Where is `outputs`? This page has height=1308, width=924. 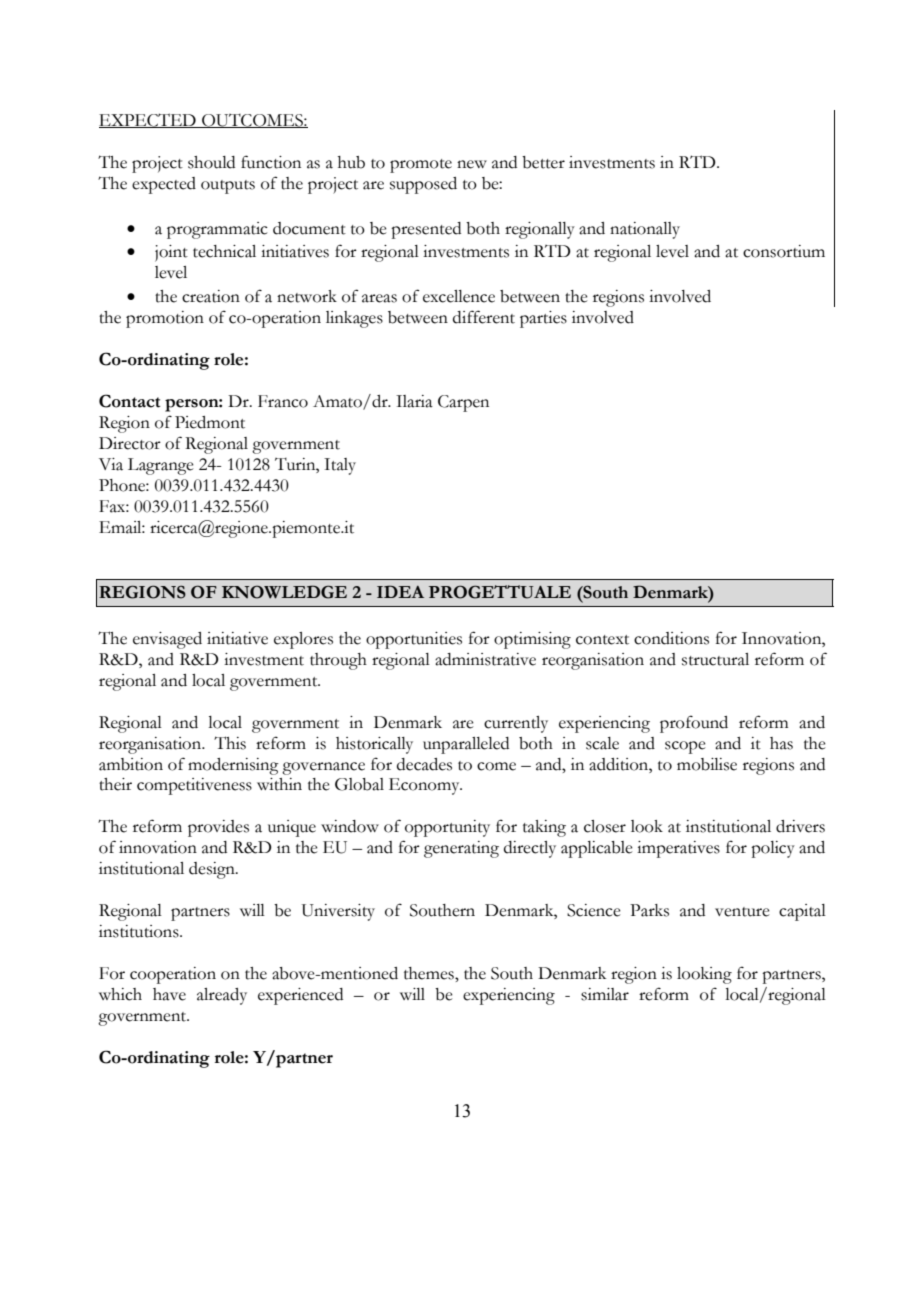 outputs is located at coordinates (228, 187).
